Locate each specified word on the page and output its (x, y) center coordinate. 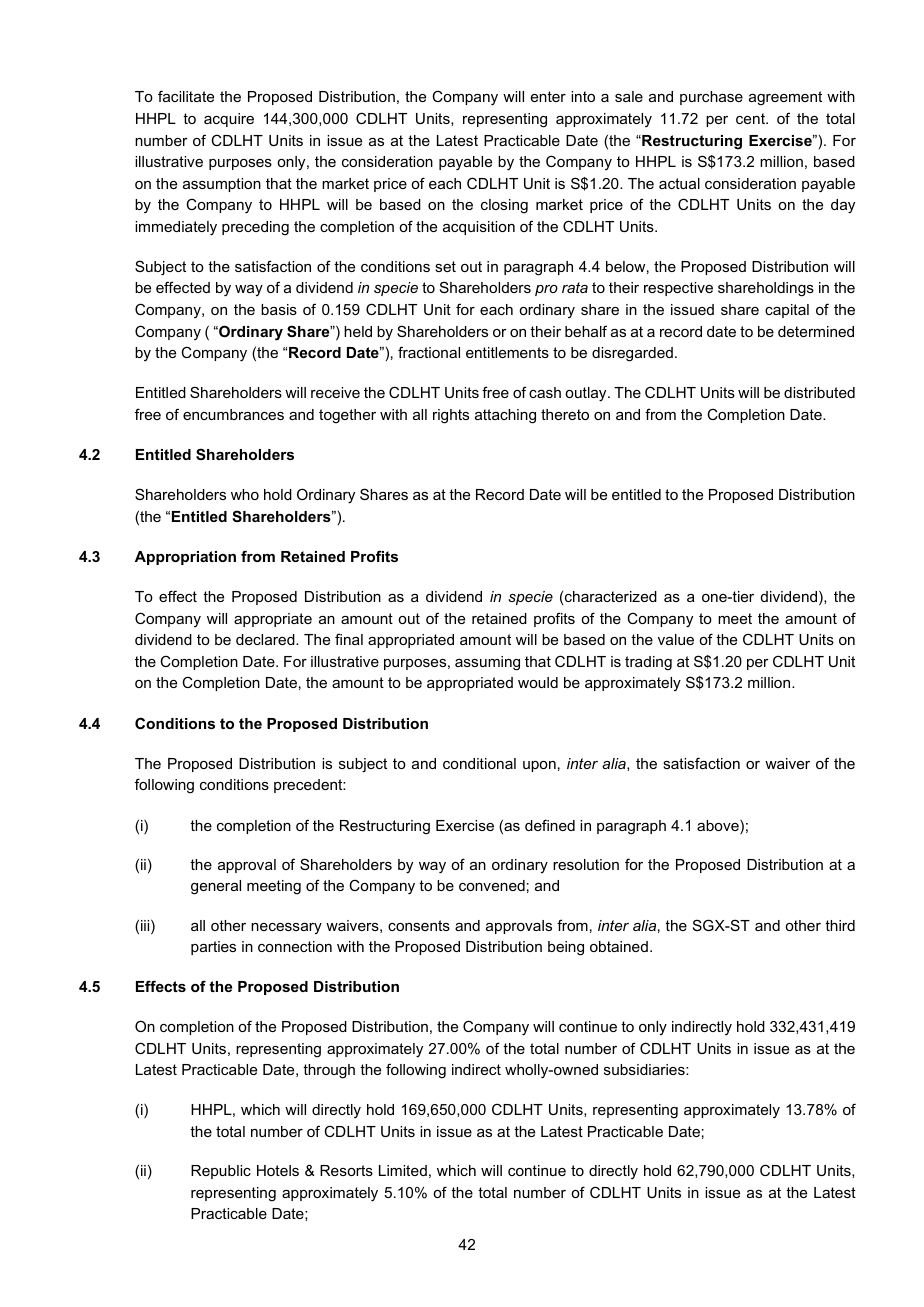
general (216, 887)
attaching (505, 416)
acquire (229, 120)
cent (751, 118)
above (719, 827)
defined (550, 825)
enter (548, 96)
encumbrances (233, 414)
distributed (819, 392)
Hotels (278, 1170)
